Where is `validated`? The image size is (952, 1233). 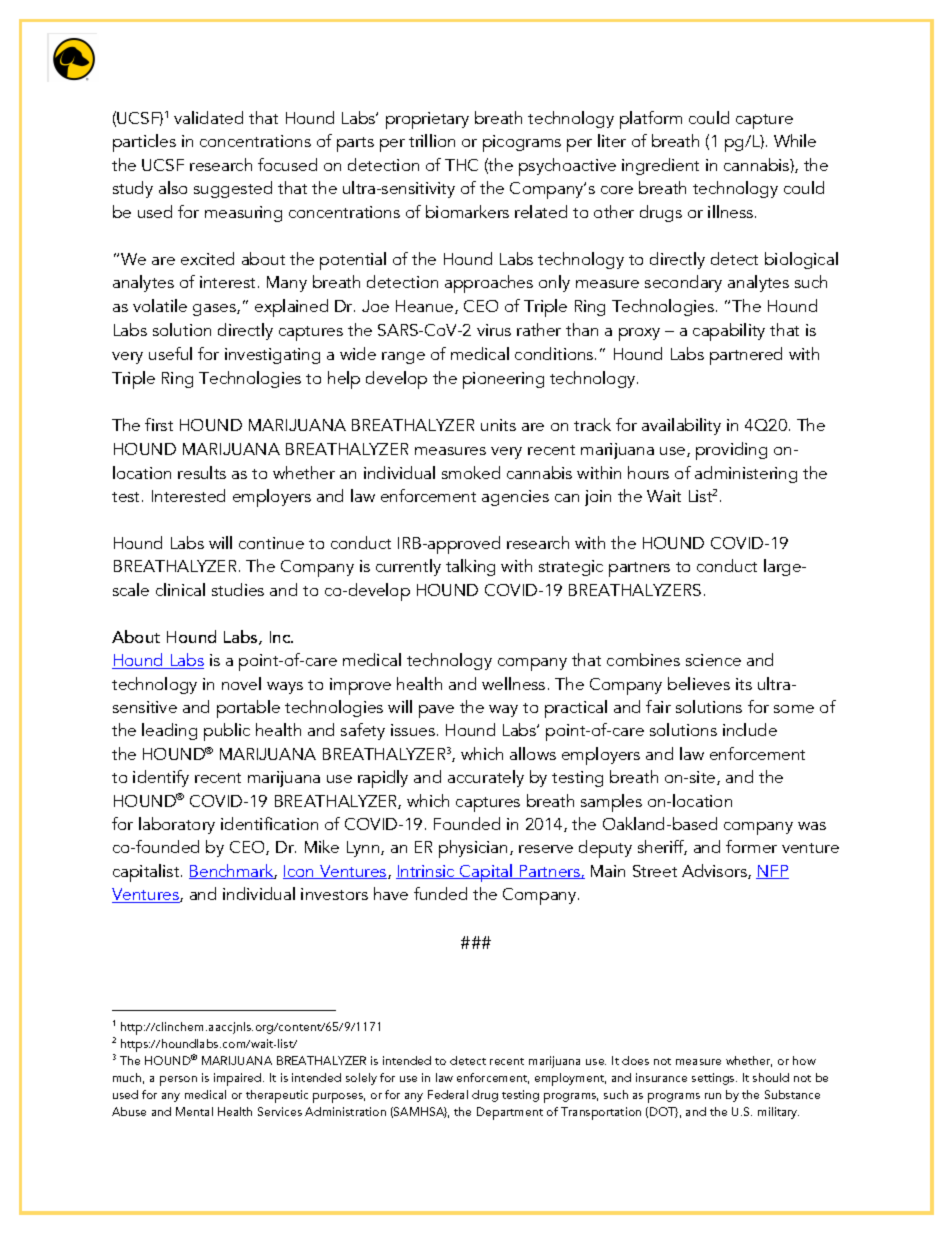
validated is located at coordinates (208, 117).
